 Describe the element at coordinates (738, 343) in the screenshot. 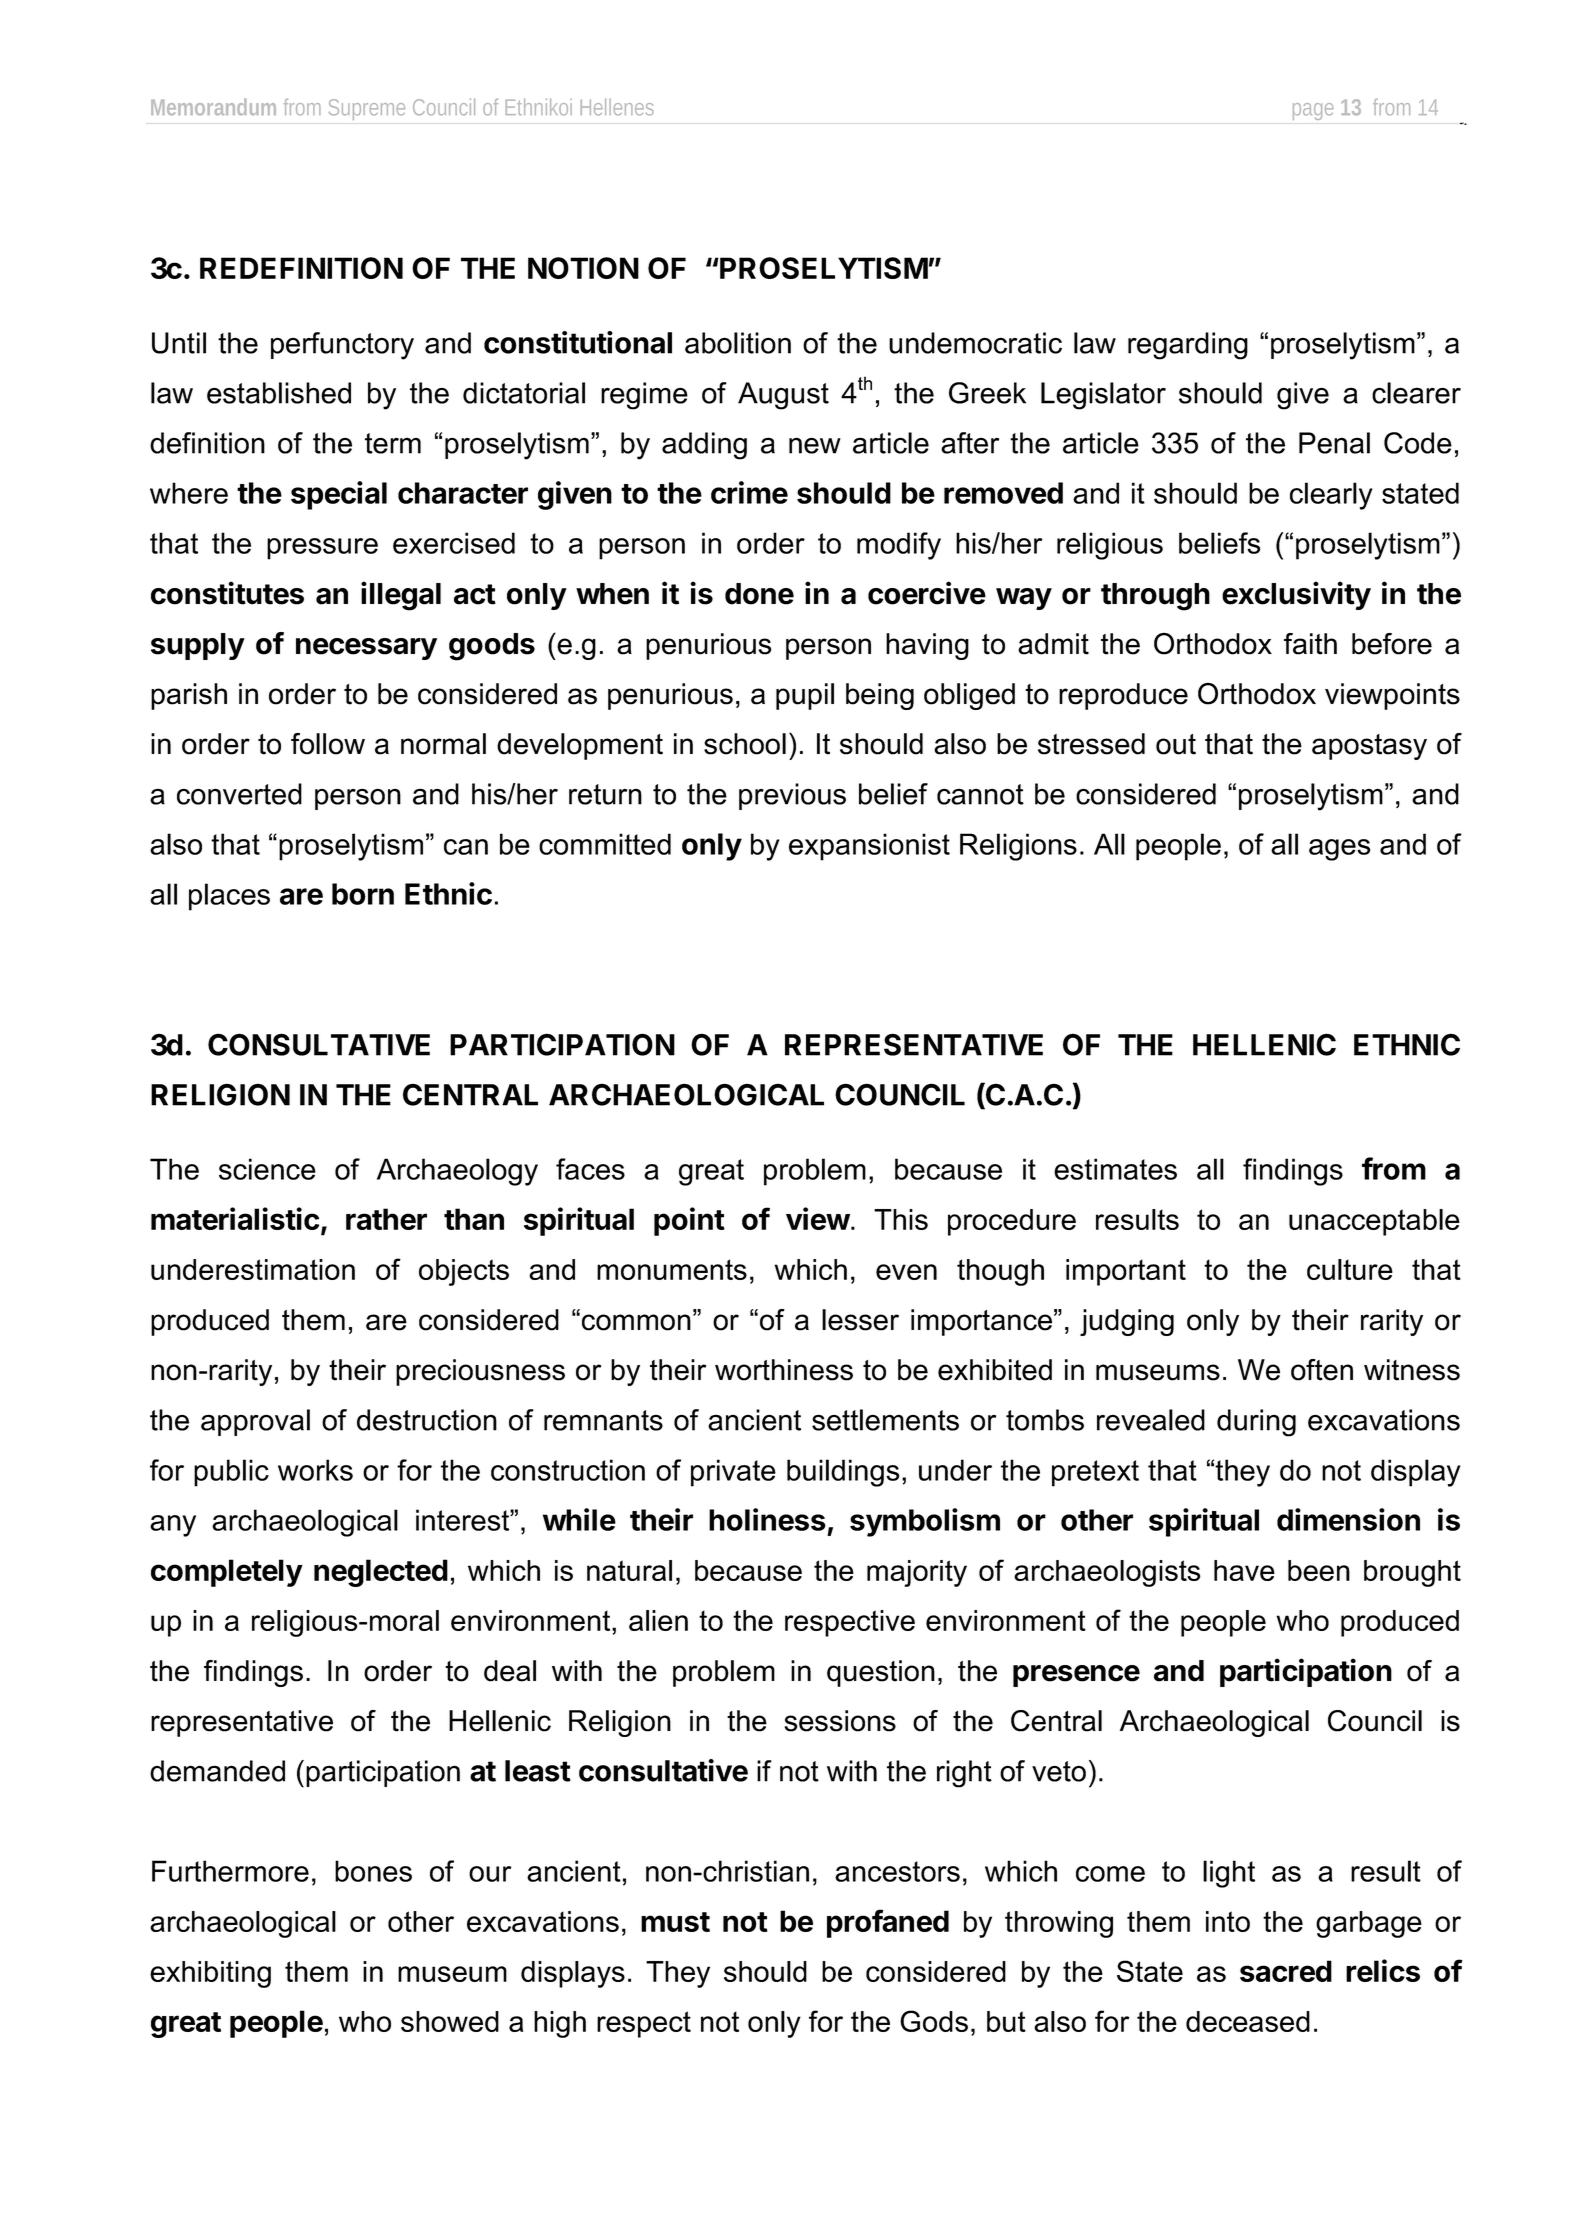

I see `abolition` at that location.
